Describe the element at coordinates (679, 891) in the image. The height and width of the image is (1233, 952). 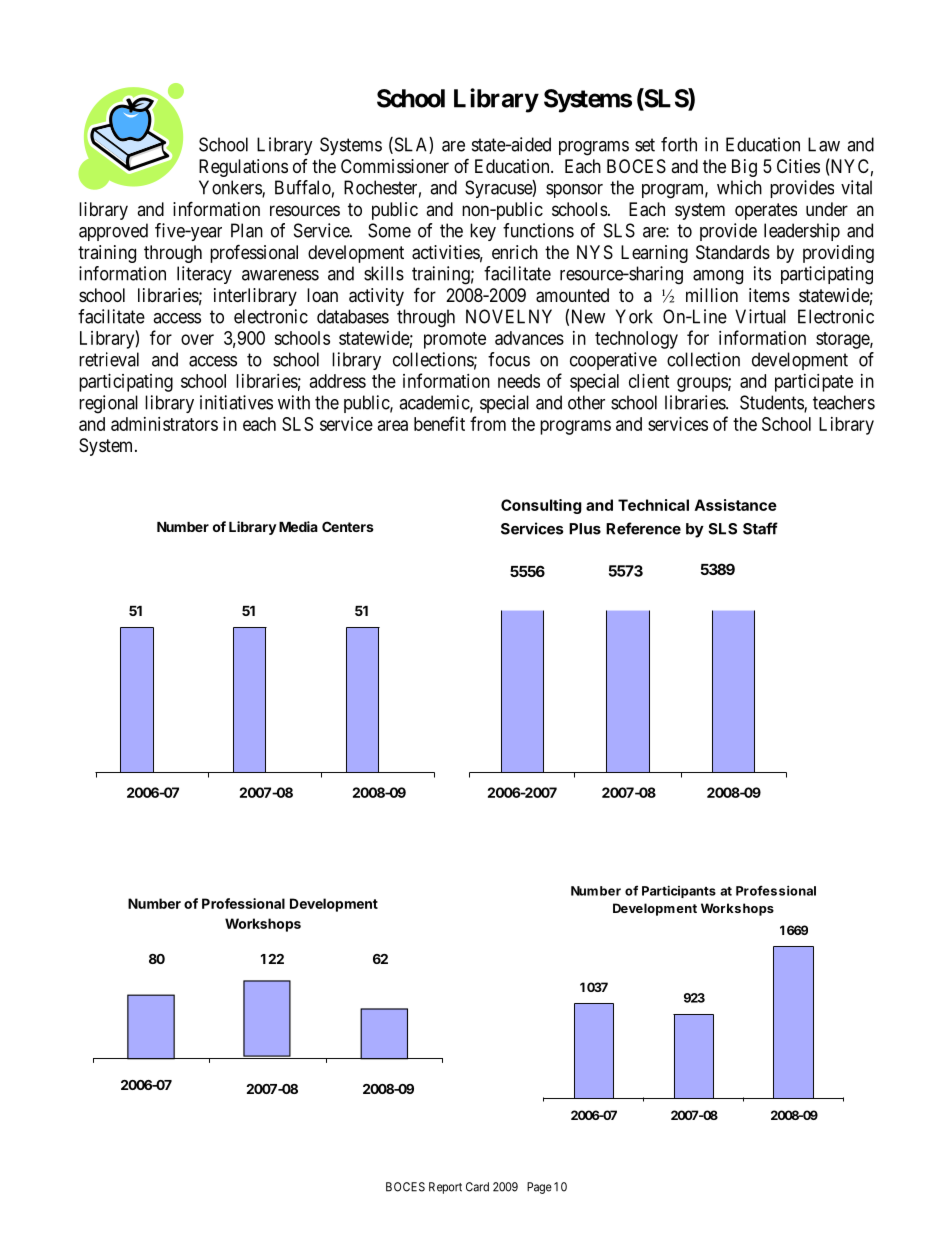
I see `Participants` at that location.
